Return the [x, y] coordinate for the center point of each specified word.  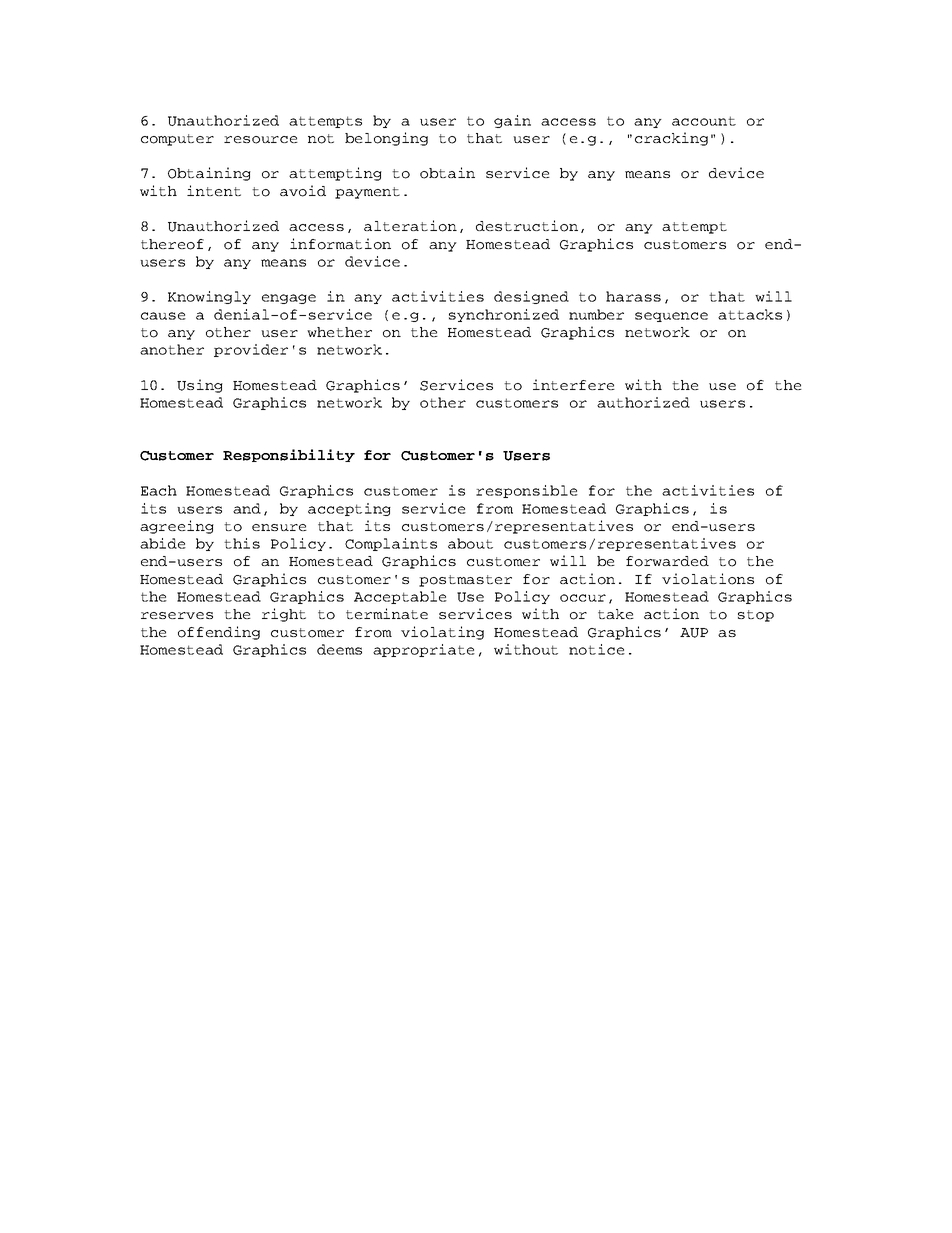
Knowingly [209, 297]
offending [219, 633]
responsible [527, 491]
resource [261, 140]
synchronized [504, 315]
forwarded [667, 561]
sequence [671, 317]
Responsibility [289, 455]
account [704, 121]
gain [512, 121]
